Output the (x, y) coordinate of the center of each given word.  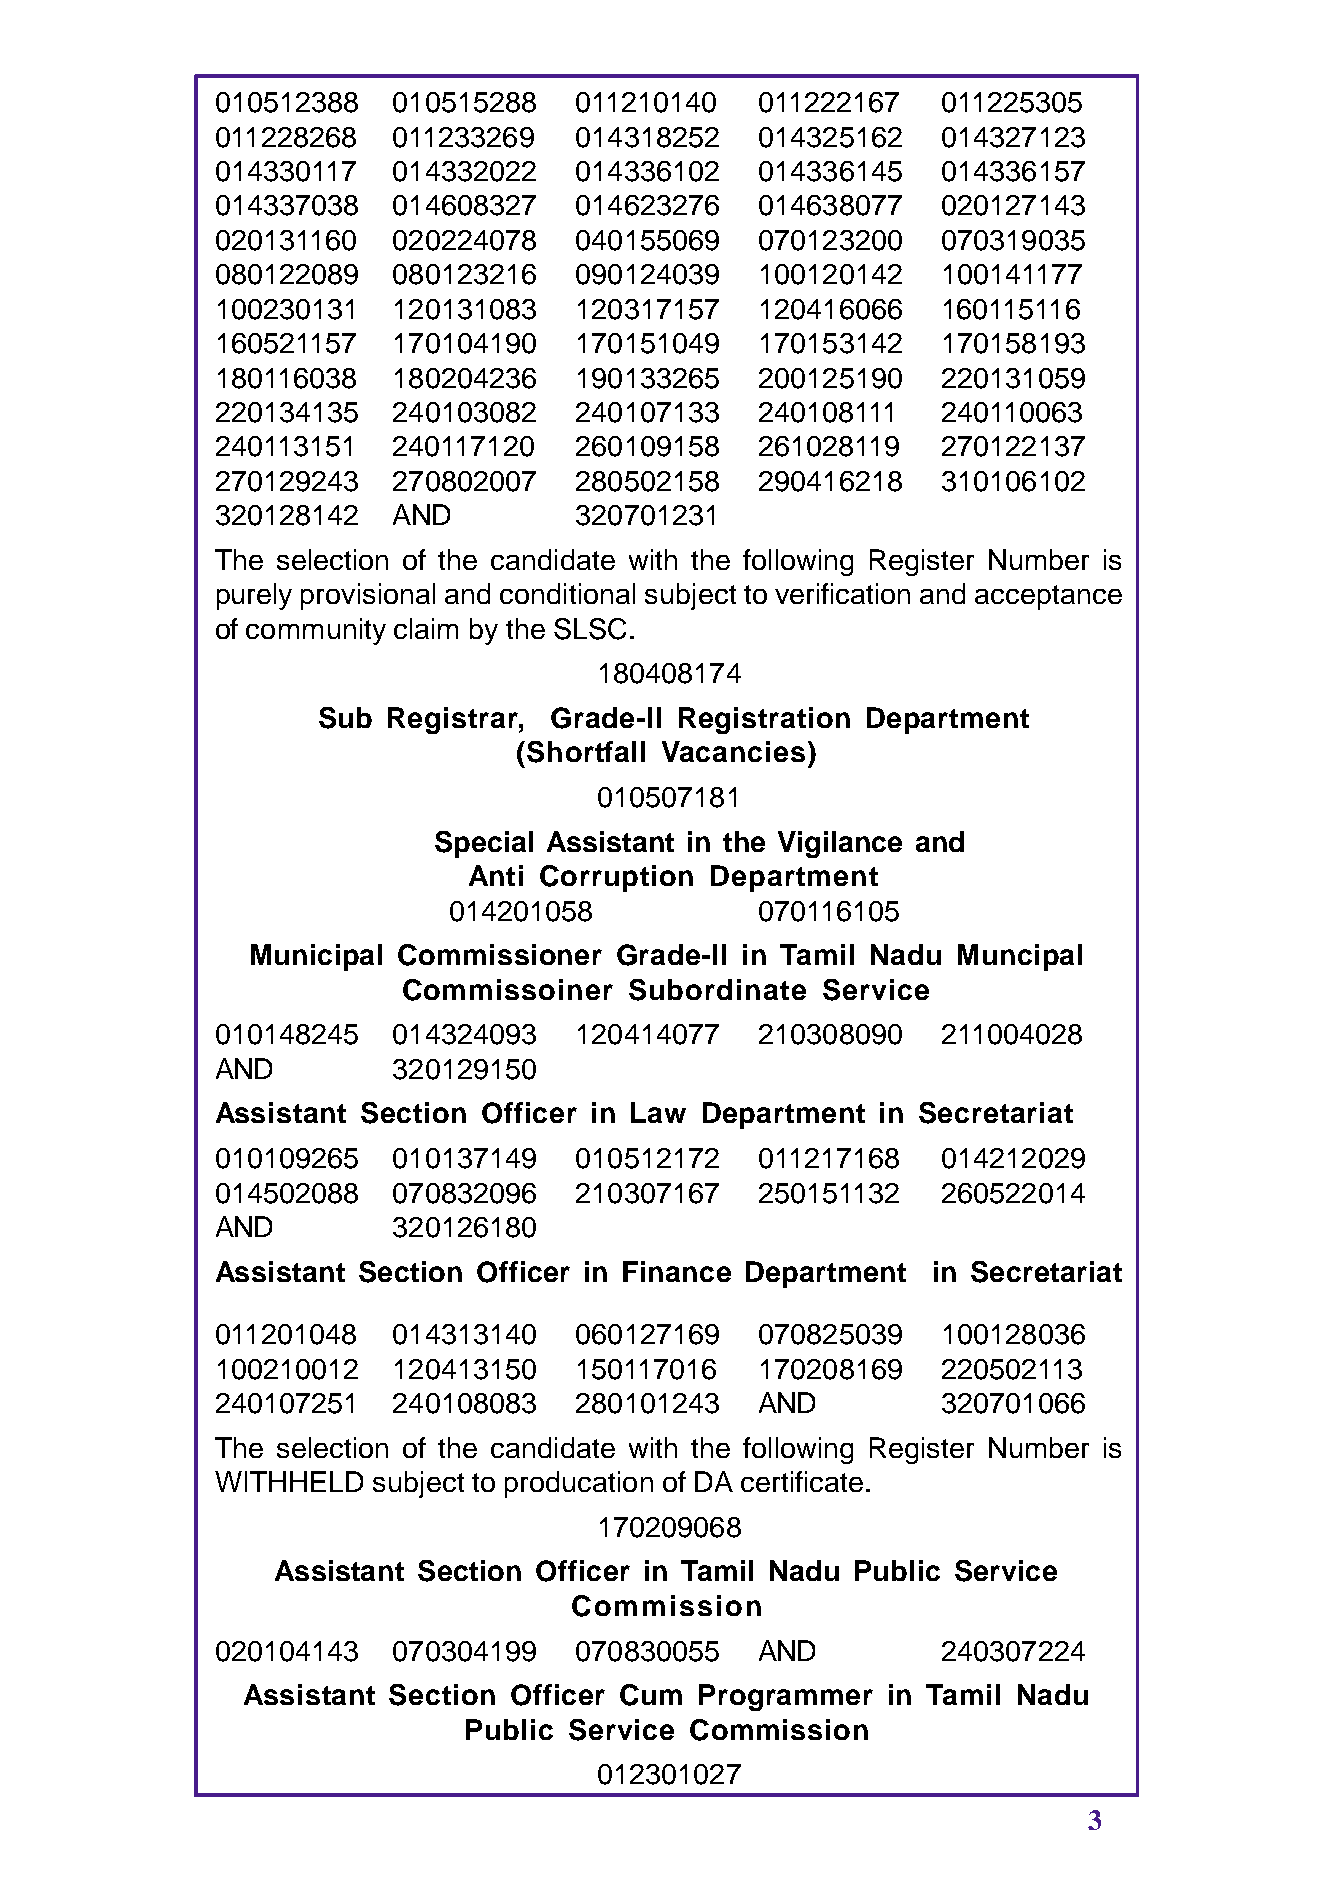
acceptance (1048, 597)
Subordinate (717, 990)
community (316, 631)
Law (658, 1112)
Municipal (316, 957)
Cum (651, 1695)
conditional (567, 593)
